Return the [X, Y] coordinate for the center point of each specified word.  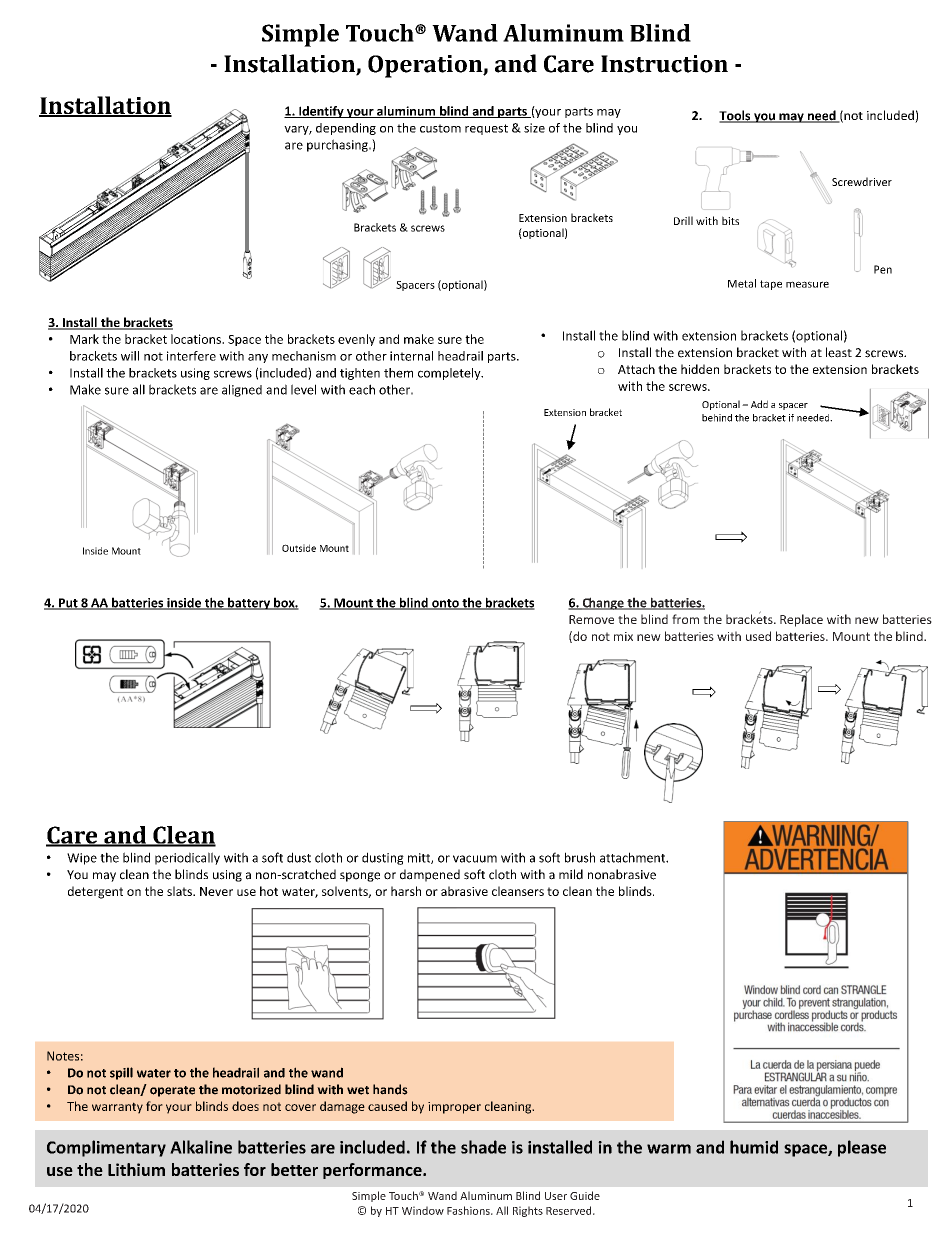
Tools [736, 116]
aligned [242, 390]
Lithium [136, 1169]
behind [717, 418]
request [486, 129]
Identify [321, 112]
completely [450, 374]
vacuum [475, 859]
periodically [187, 858]
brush [580, 857]
